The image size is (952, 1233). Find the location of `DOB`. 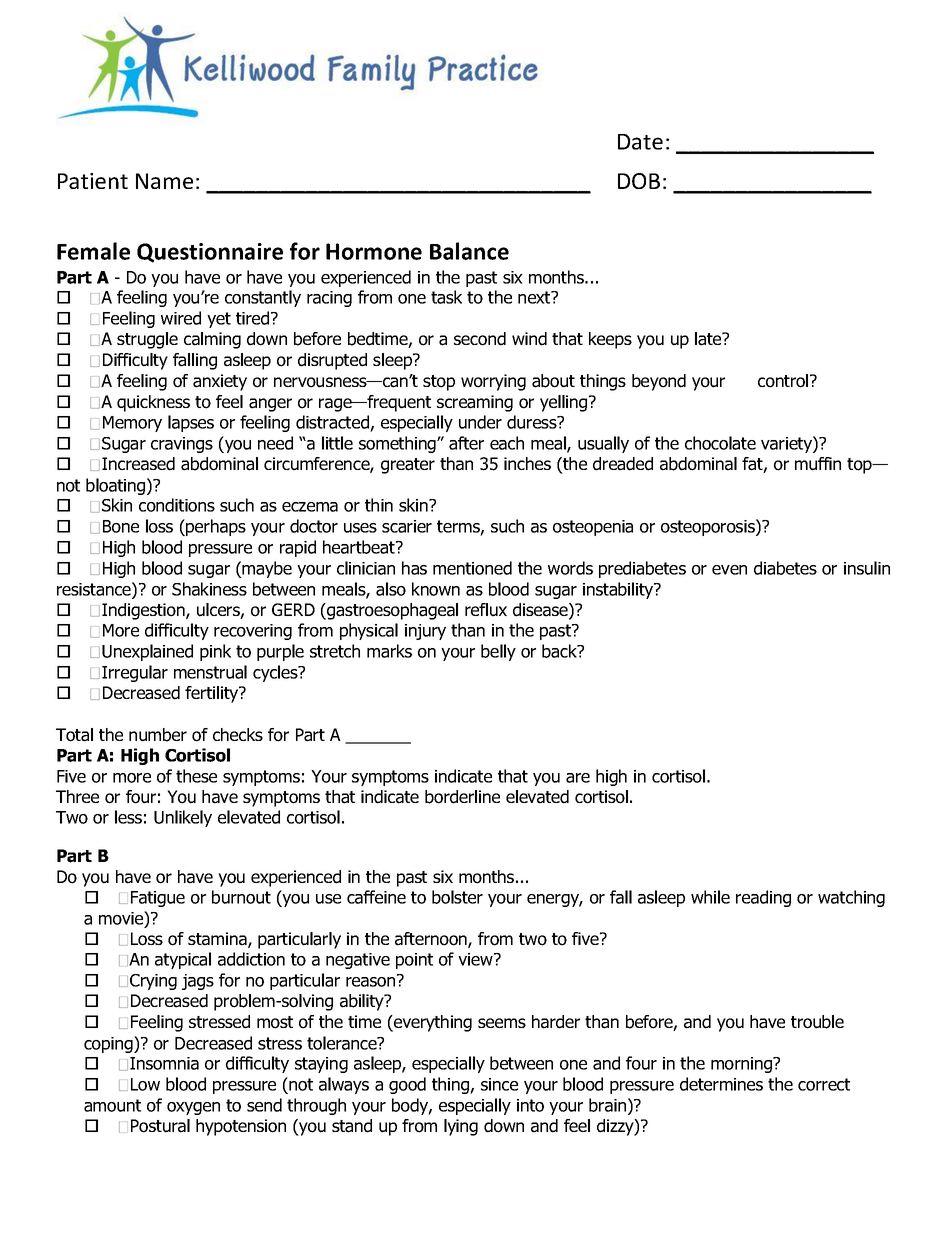

DOB is located at coordinates (639, 181).
